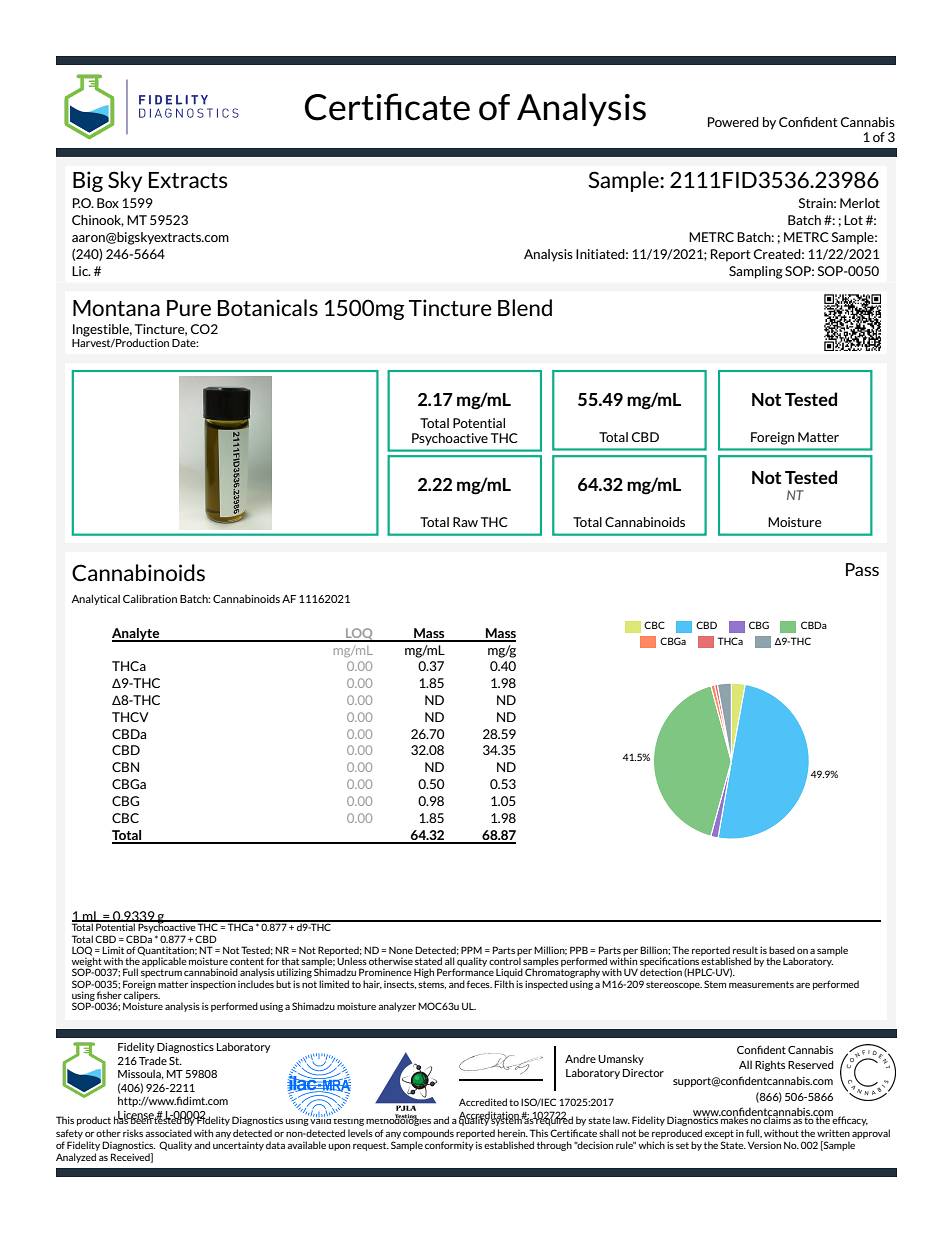 This page has width=952, height=1233. Describe the element at coordinates (164, 961) in the page. I see `applicable` at that location.
